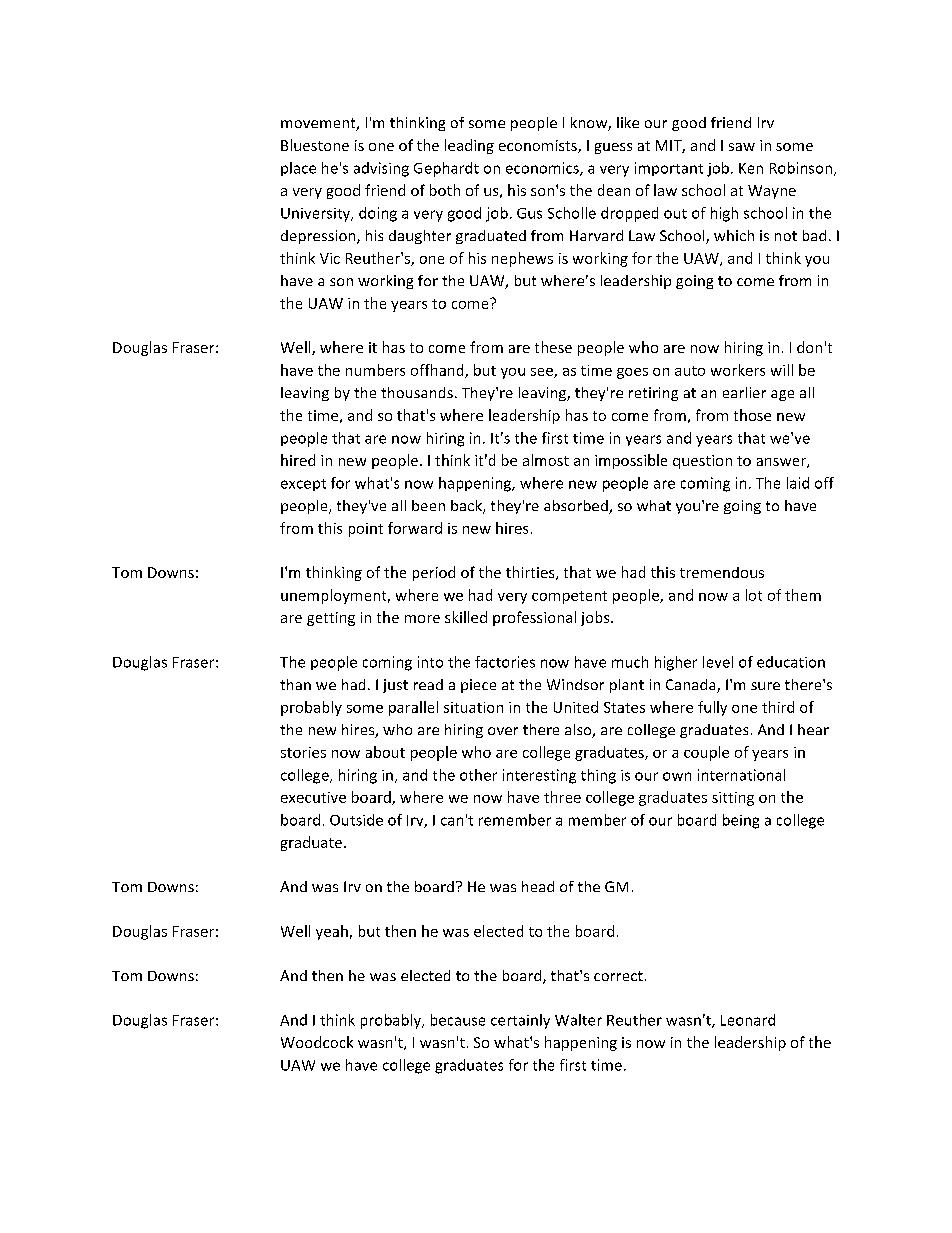  Describe the element at coordinates (356, 820) in the document. I see `Outside` at that location.
